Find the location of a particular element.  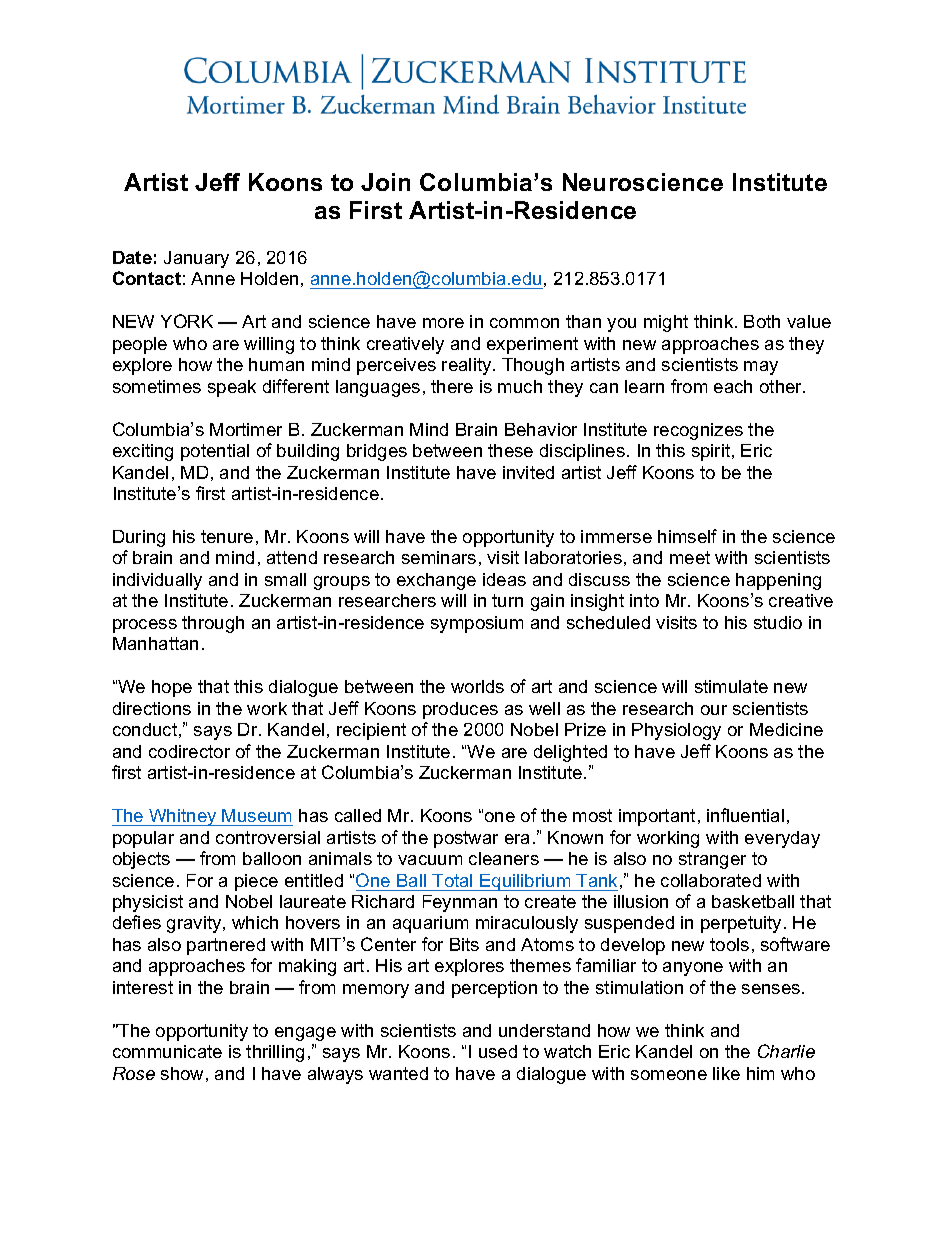

through is located at coordinates (213, 624).
